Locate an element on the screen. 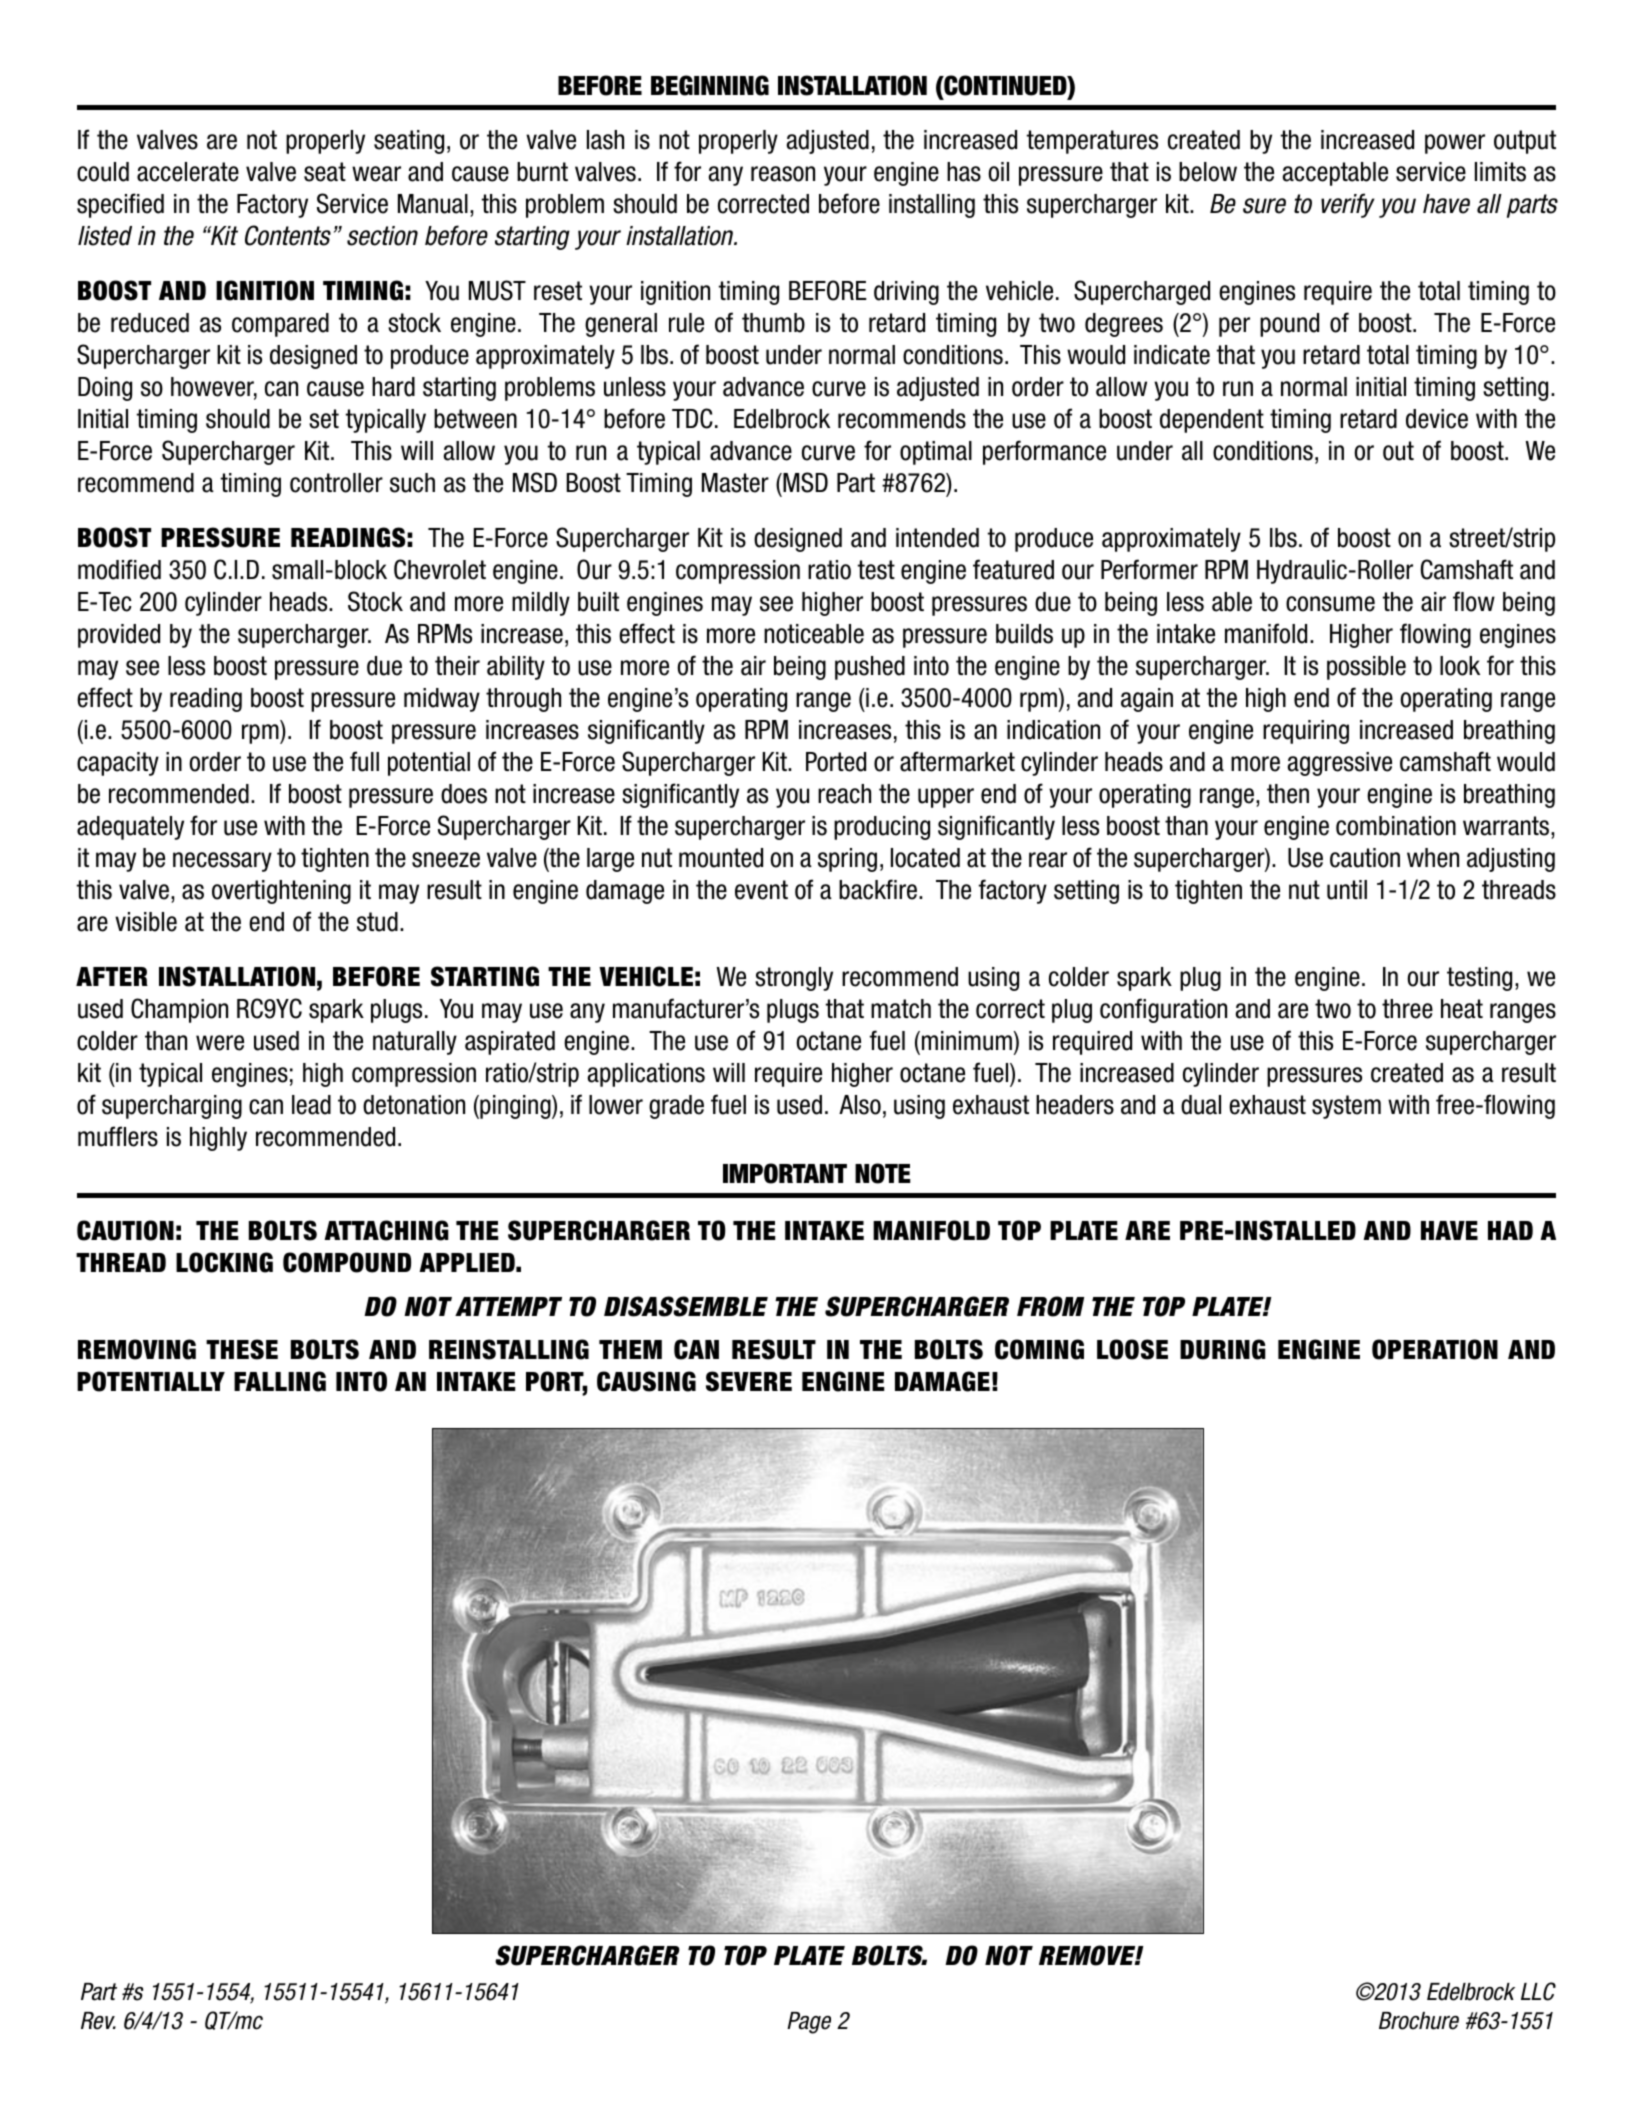 The width and height of the screenshot is (1633, 2113). power is located at coordinates (1455, 144).
